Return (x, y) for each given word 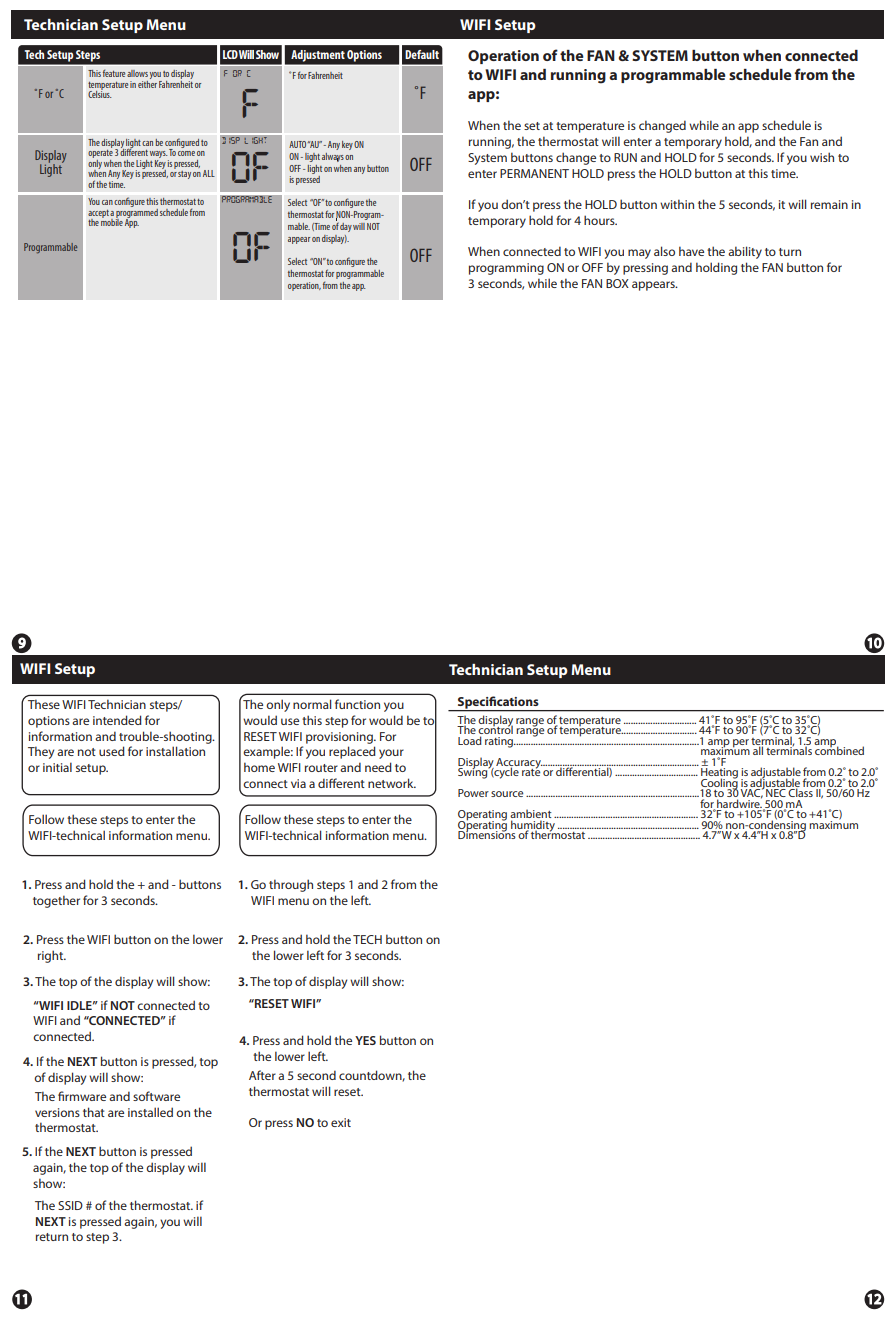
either (147, 83)
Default (422, 54)
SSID (70, 1205)
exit (341, 1122)
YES (365, 1040)
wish (822, 157)
